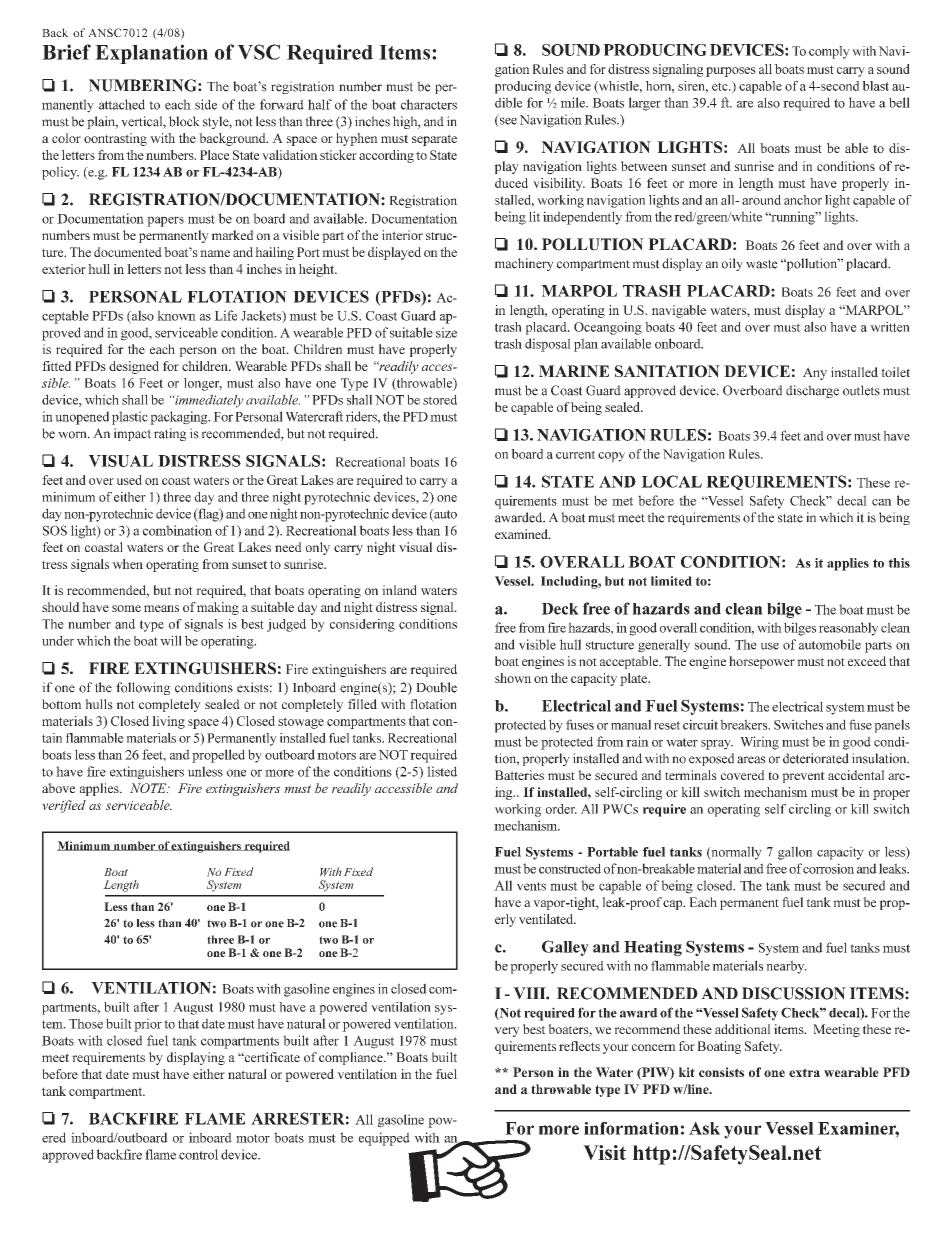 This screenshot has height=1233, width=952. What do you see at coordinates (762, 264) in the screenshot?
I see `waste` at bounding box center [762, 264].
